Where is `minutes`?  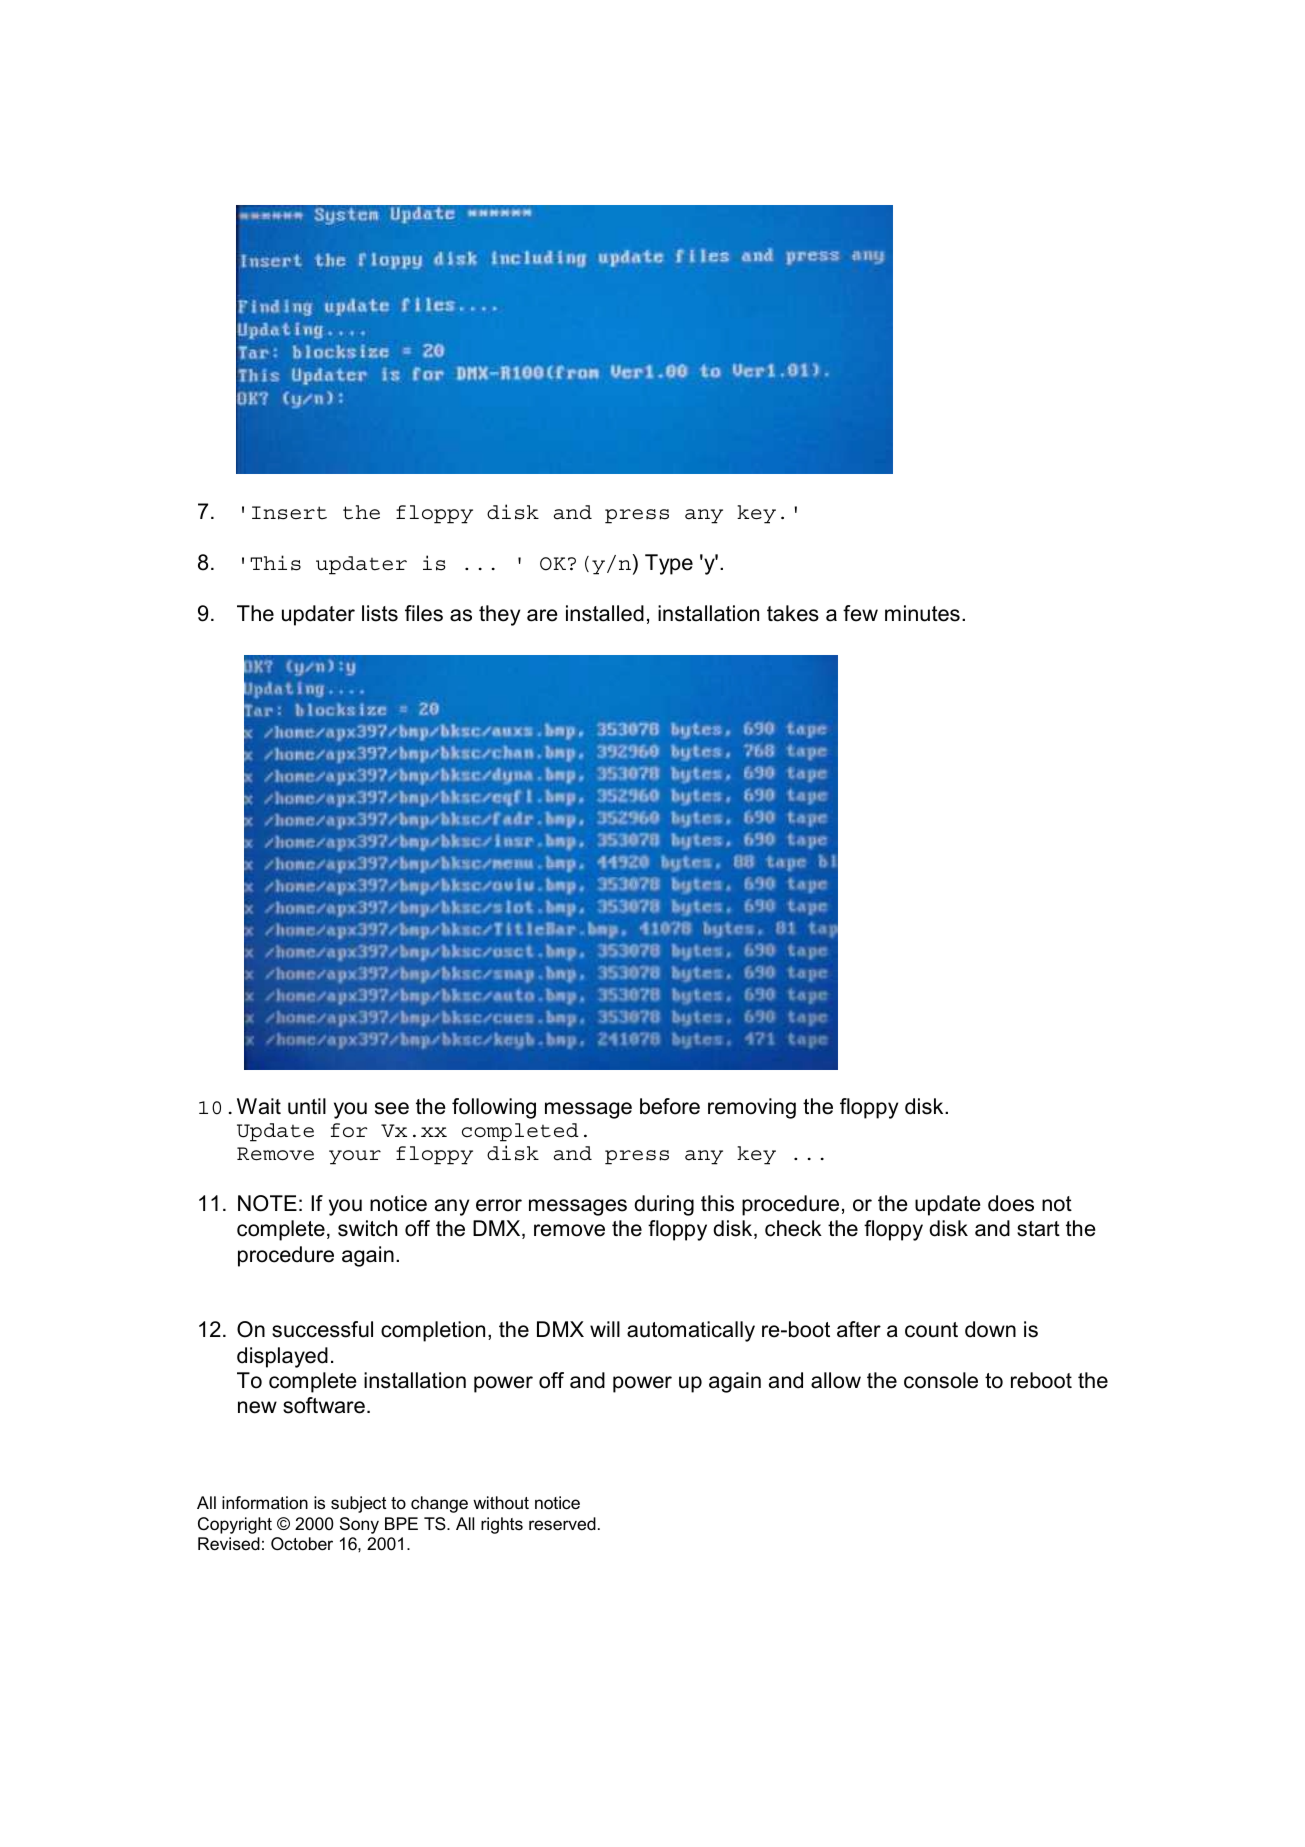 minutes is located at coordinates (922, 613).
